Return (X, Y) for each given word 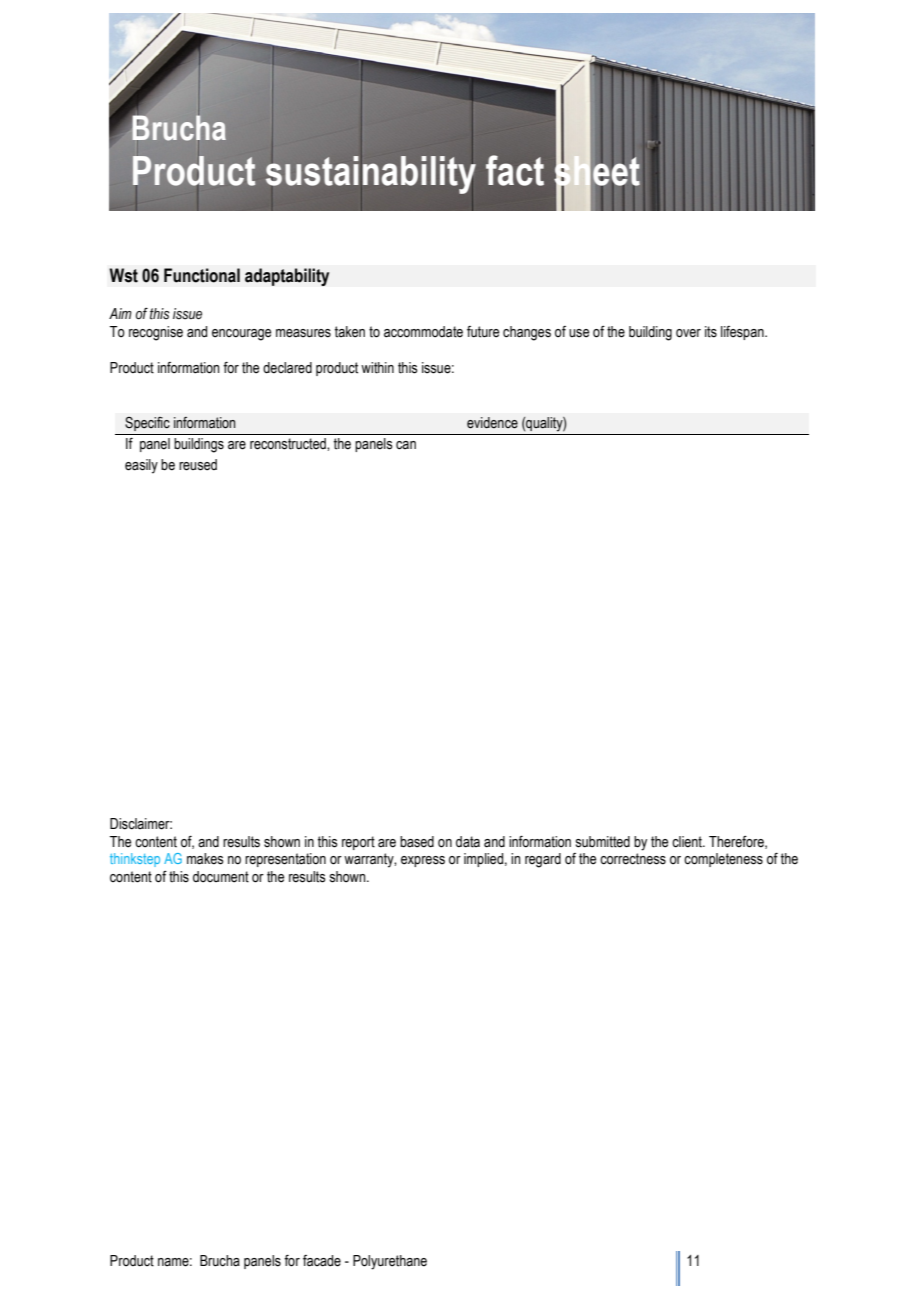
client (688, 842)
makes (205, 859)
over (688, 333)
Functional (202, 275)
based (417, 842)
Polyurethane (390, 1262)
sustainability (371, 174)
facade (322, 1261)
